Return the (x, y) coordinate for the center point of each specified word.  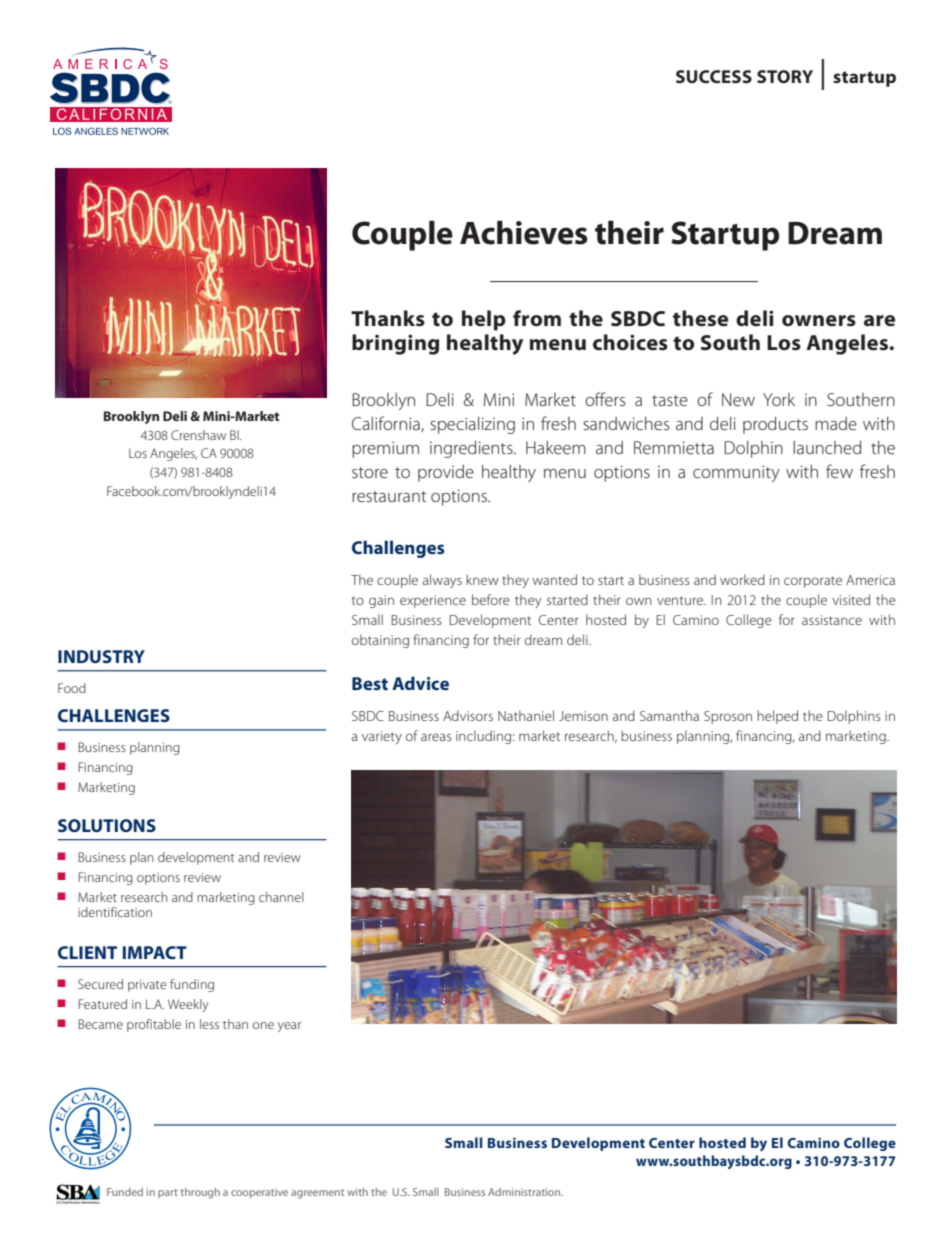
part (168, 1193)
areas (436, 737)
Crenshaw (198, 435)
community (736, 474)
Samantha (669, 715)
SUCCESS (714, 76)
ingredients (472, 449)
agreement (317, 1194)
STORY (785, 76)
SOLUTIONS (107, 825)
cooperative (259, 1193)
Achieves (524, 232)
